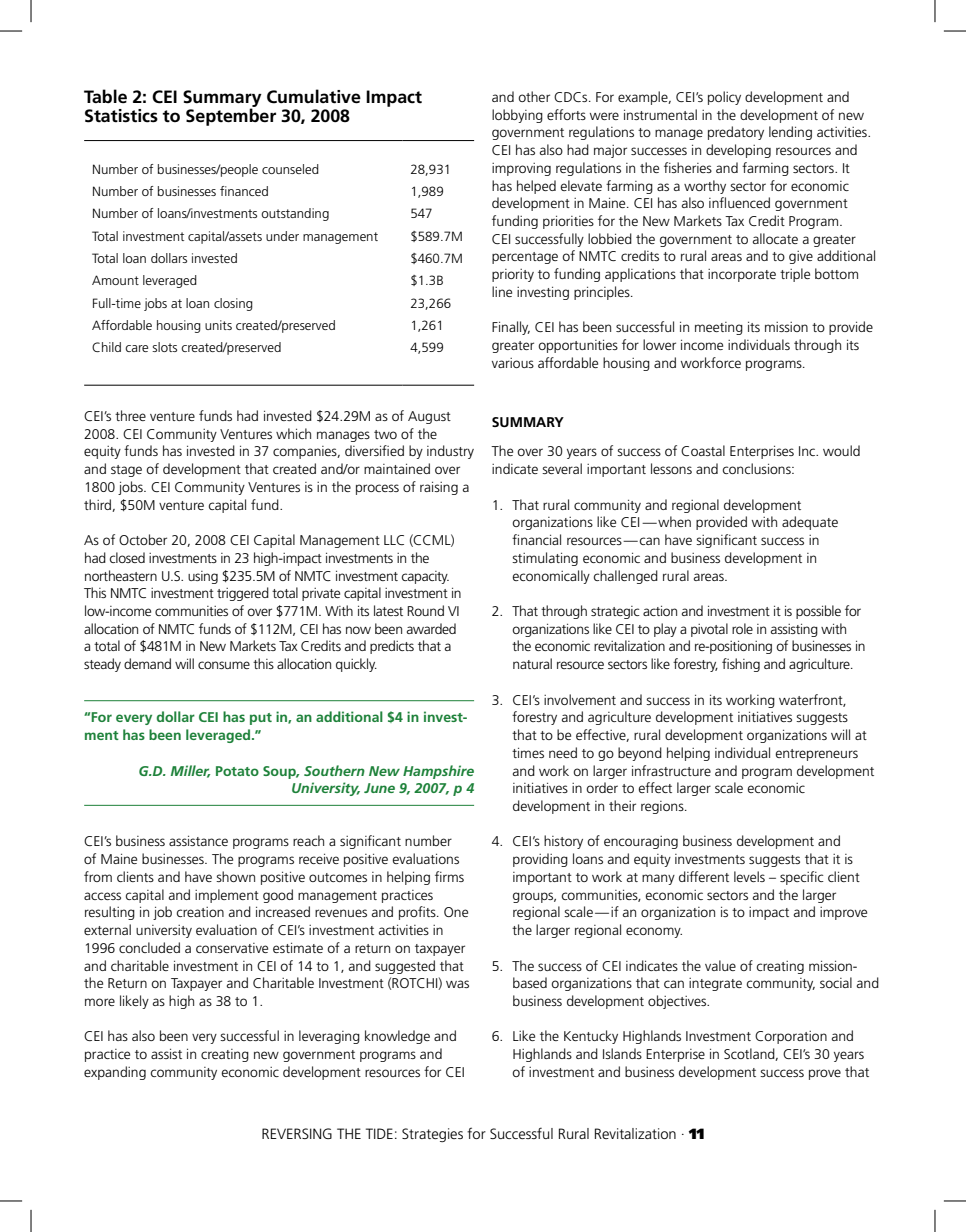 Image resolution: width=966 pixels, height=1232 pixels. I want to click on lobbying, so click(517, 116).
